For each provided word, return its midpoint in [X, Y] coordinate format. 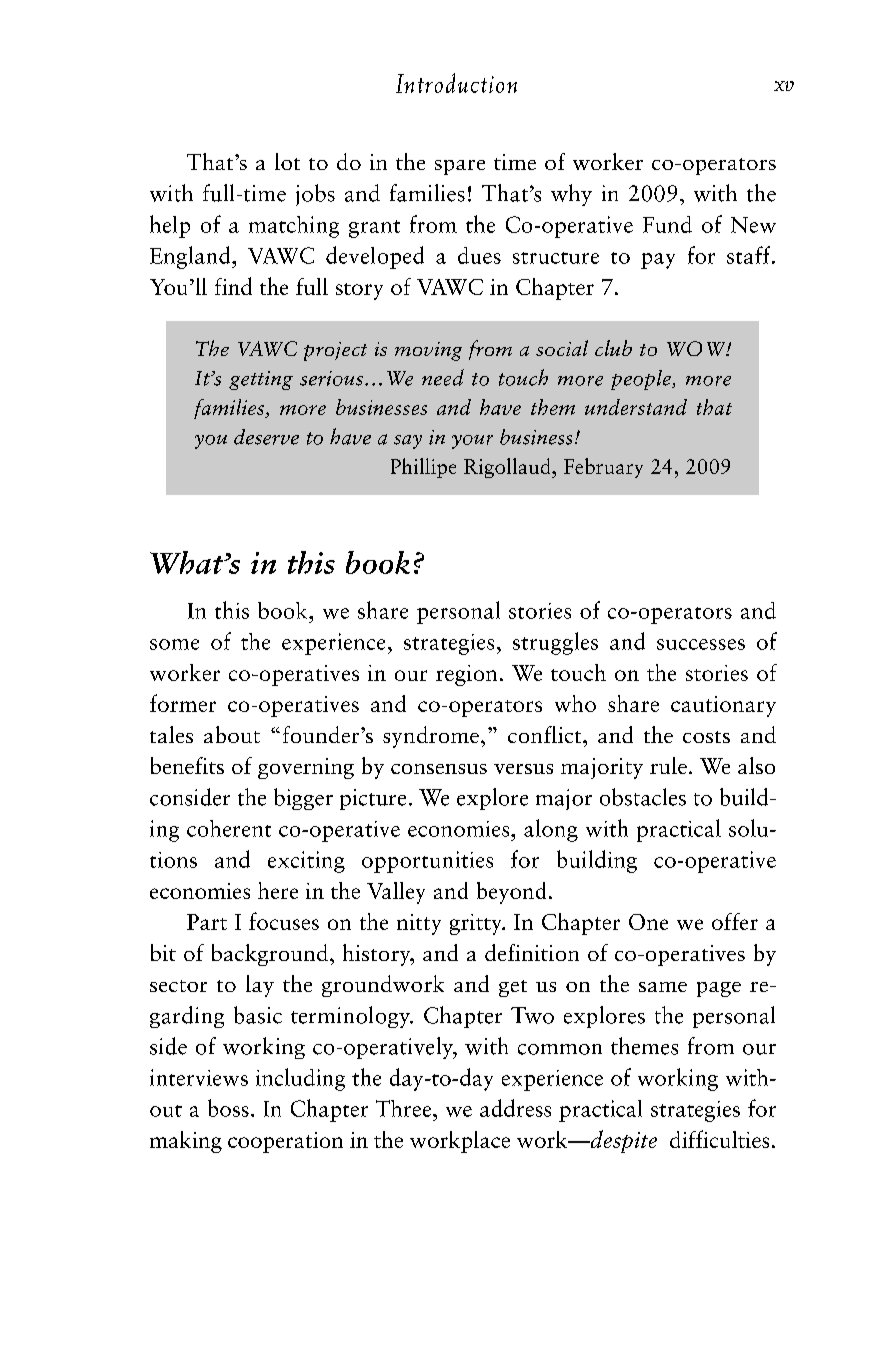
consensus [439, 769]
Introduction [456, 83]
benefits [187, 765]
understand [636, 407]
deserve [266, 437]
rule [668, 765]
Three [405, 1108]
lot [287, 161]
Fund [667, 224]
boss [228, 1108]
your [472, 442]
